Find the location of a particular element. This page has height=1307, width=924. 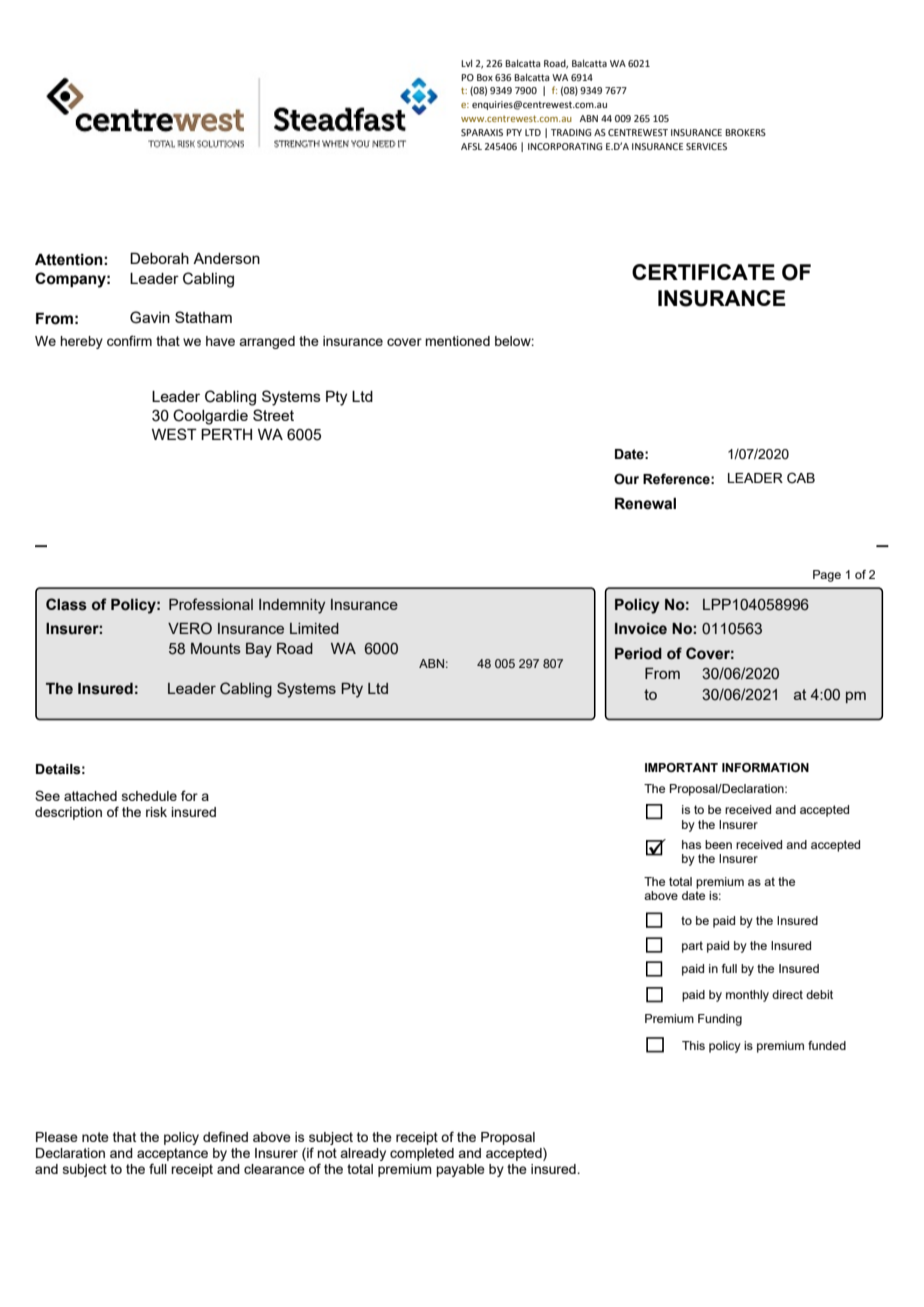

Box is located at coordinates (485, 77).
